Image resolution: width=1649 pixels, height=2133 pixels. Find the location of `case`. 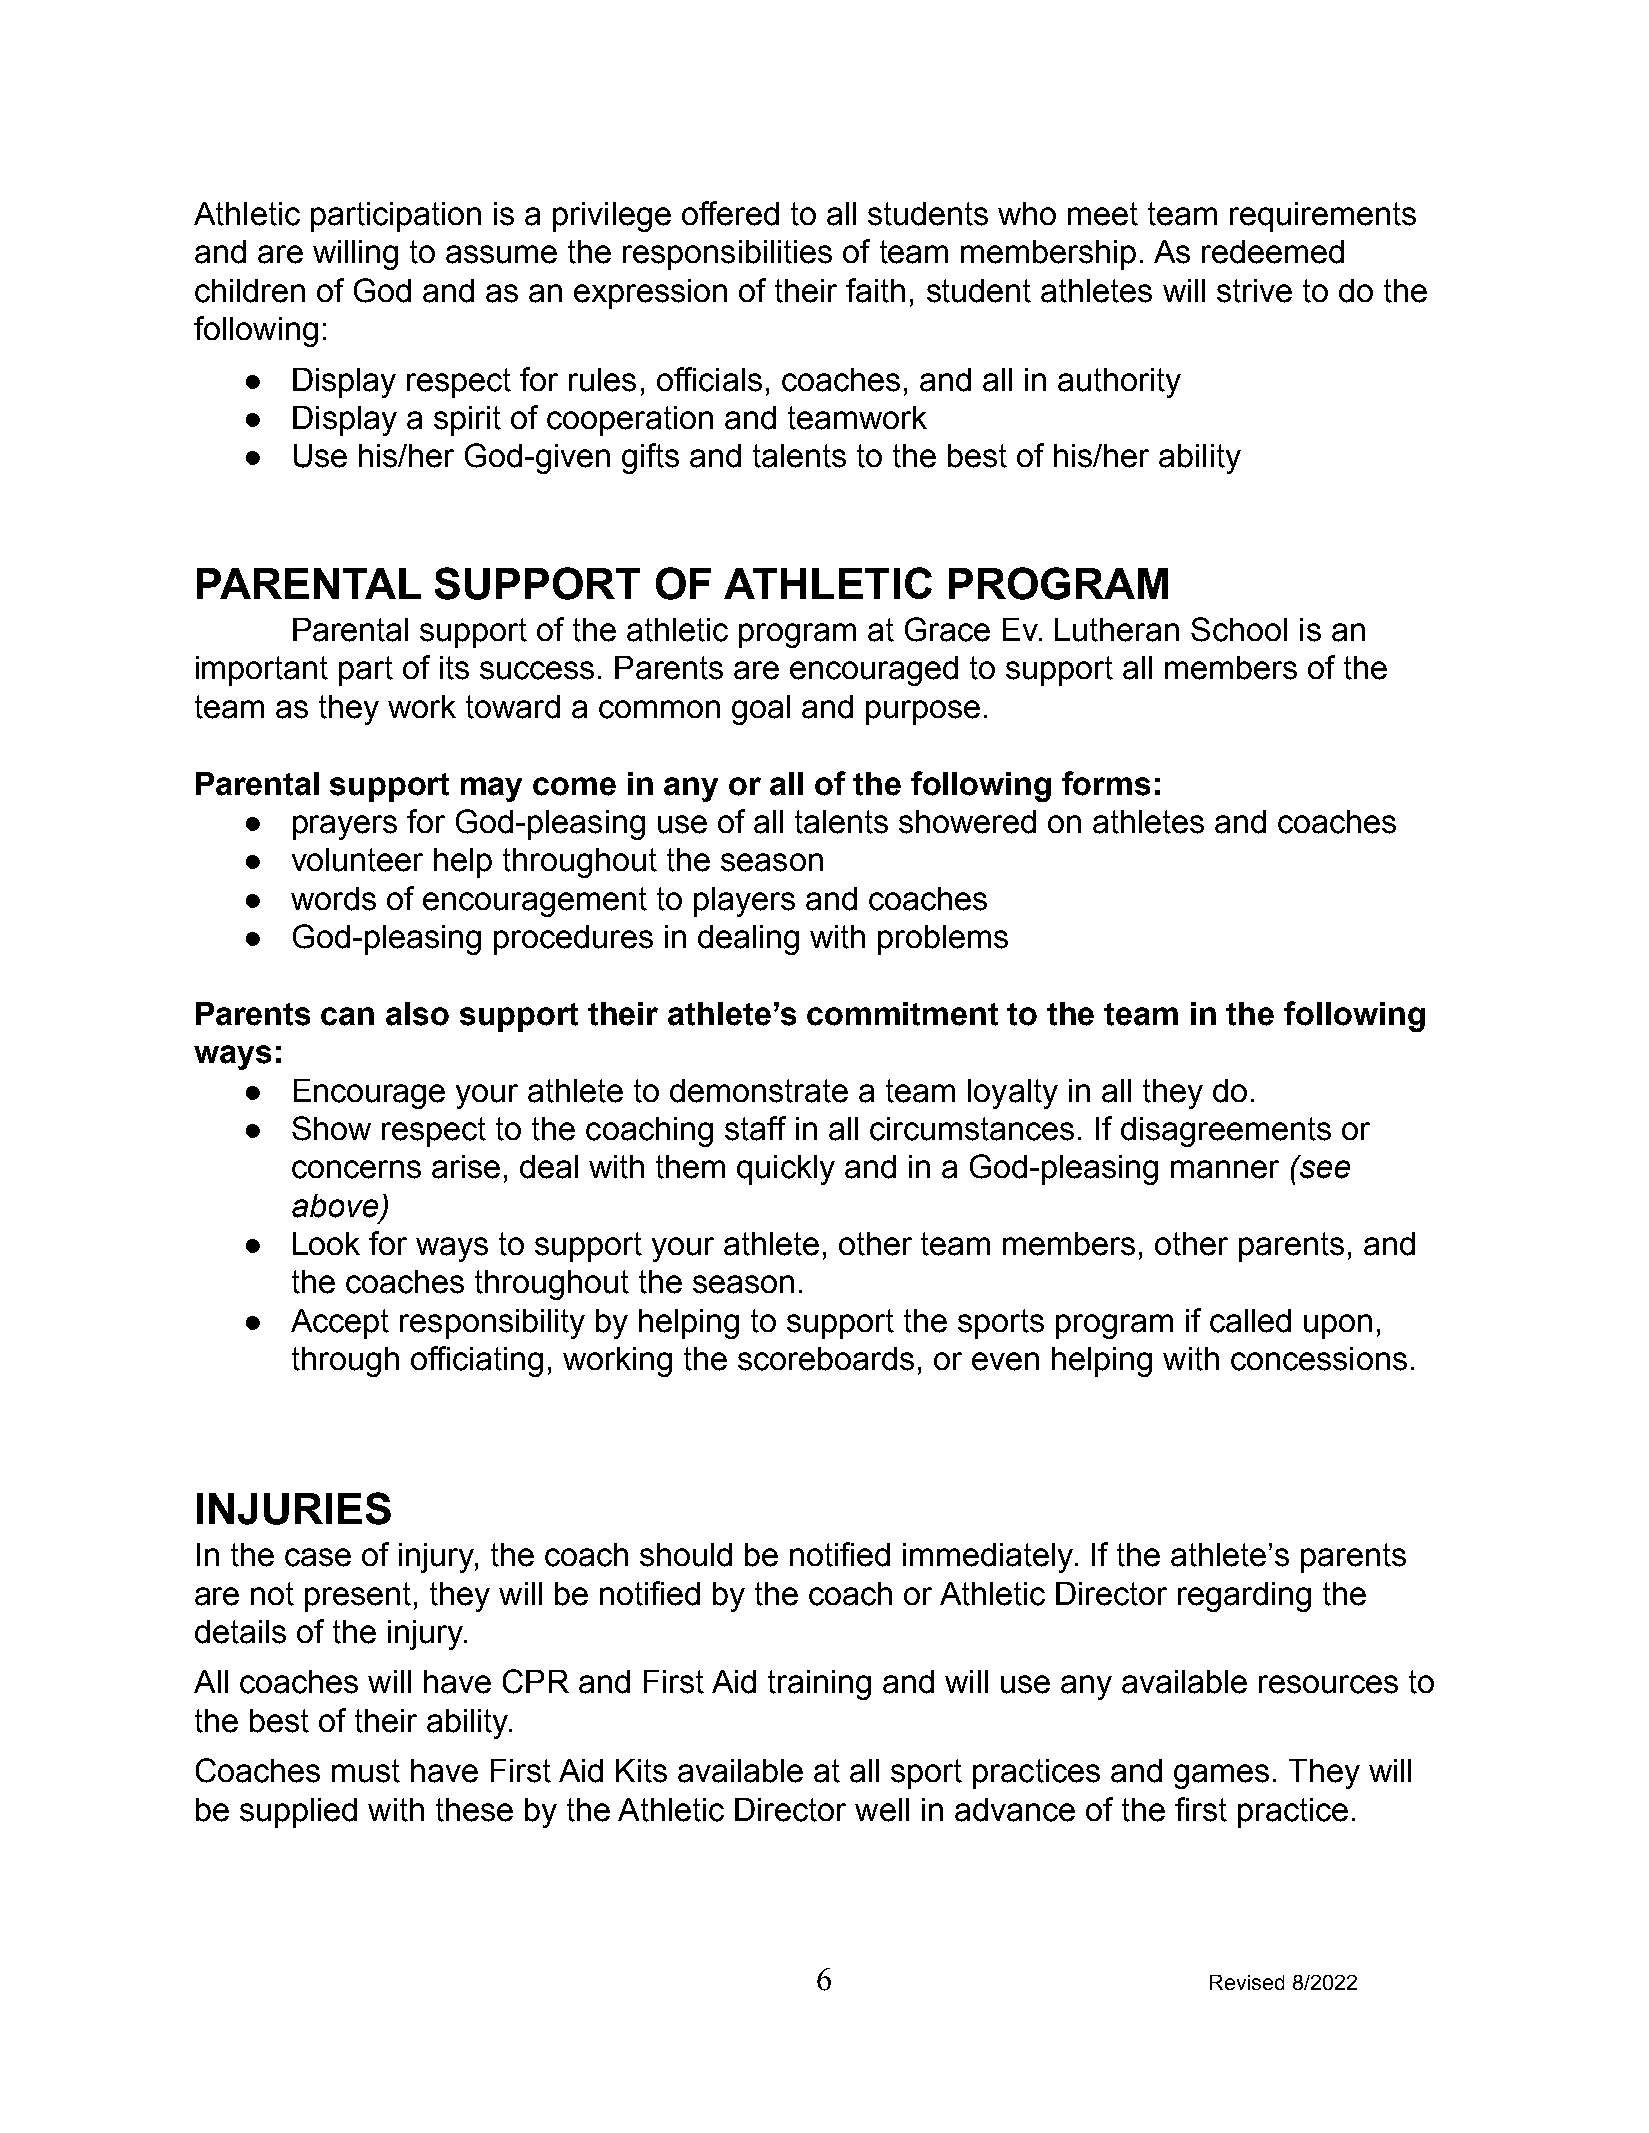

case is located at coordinates (318, 1557).
